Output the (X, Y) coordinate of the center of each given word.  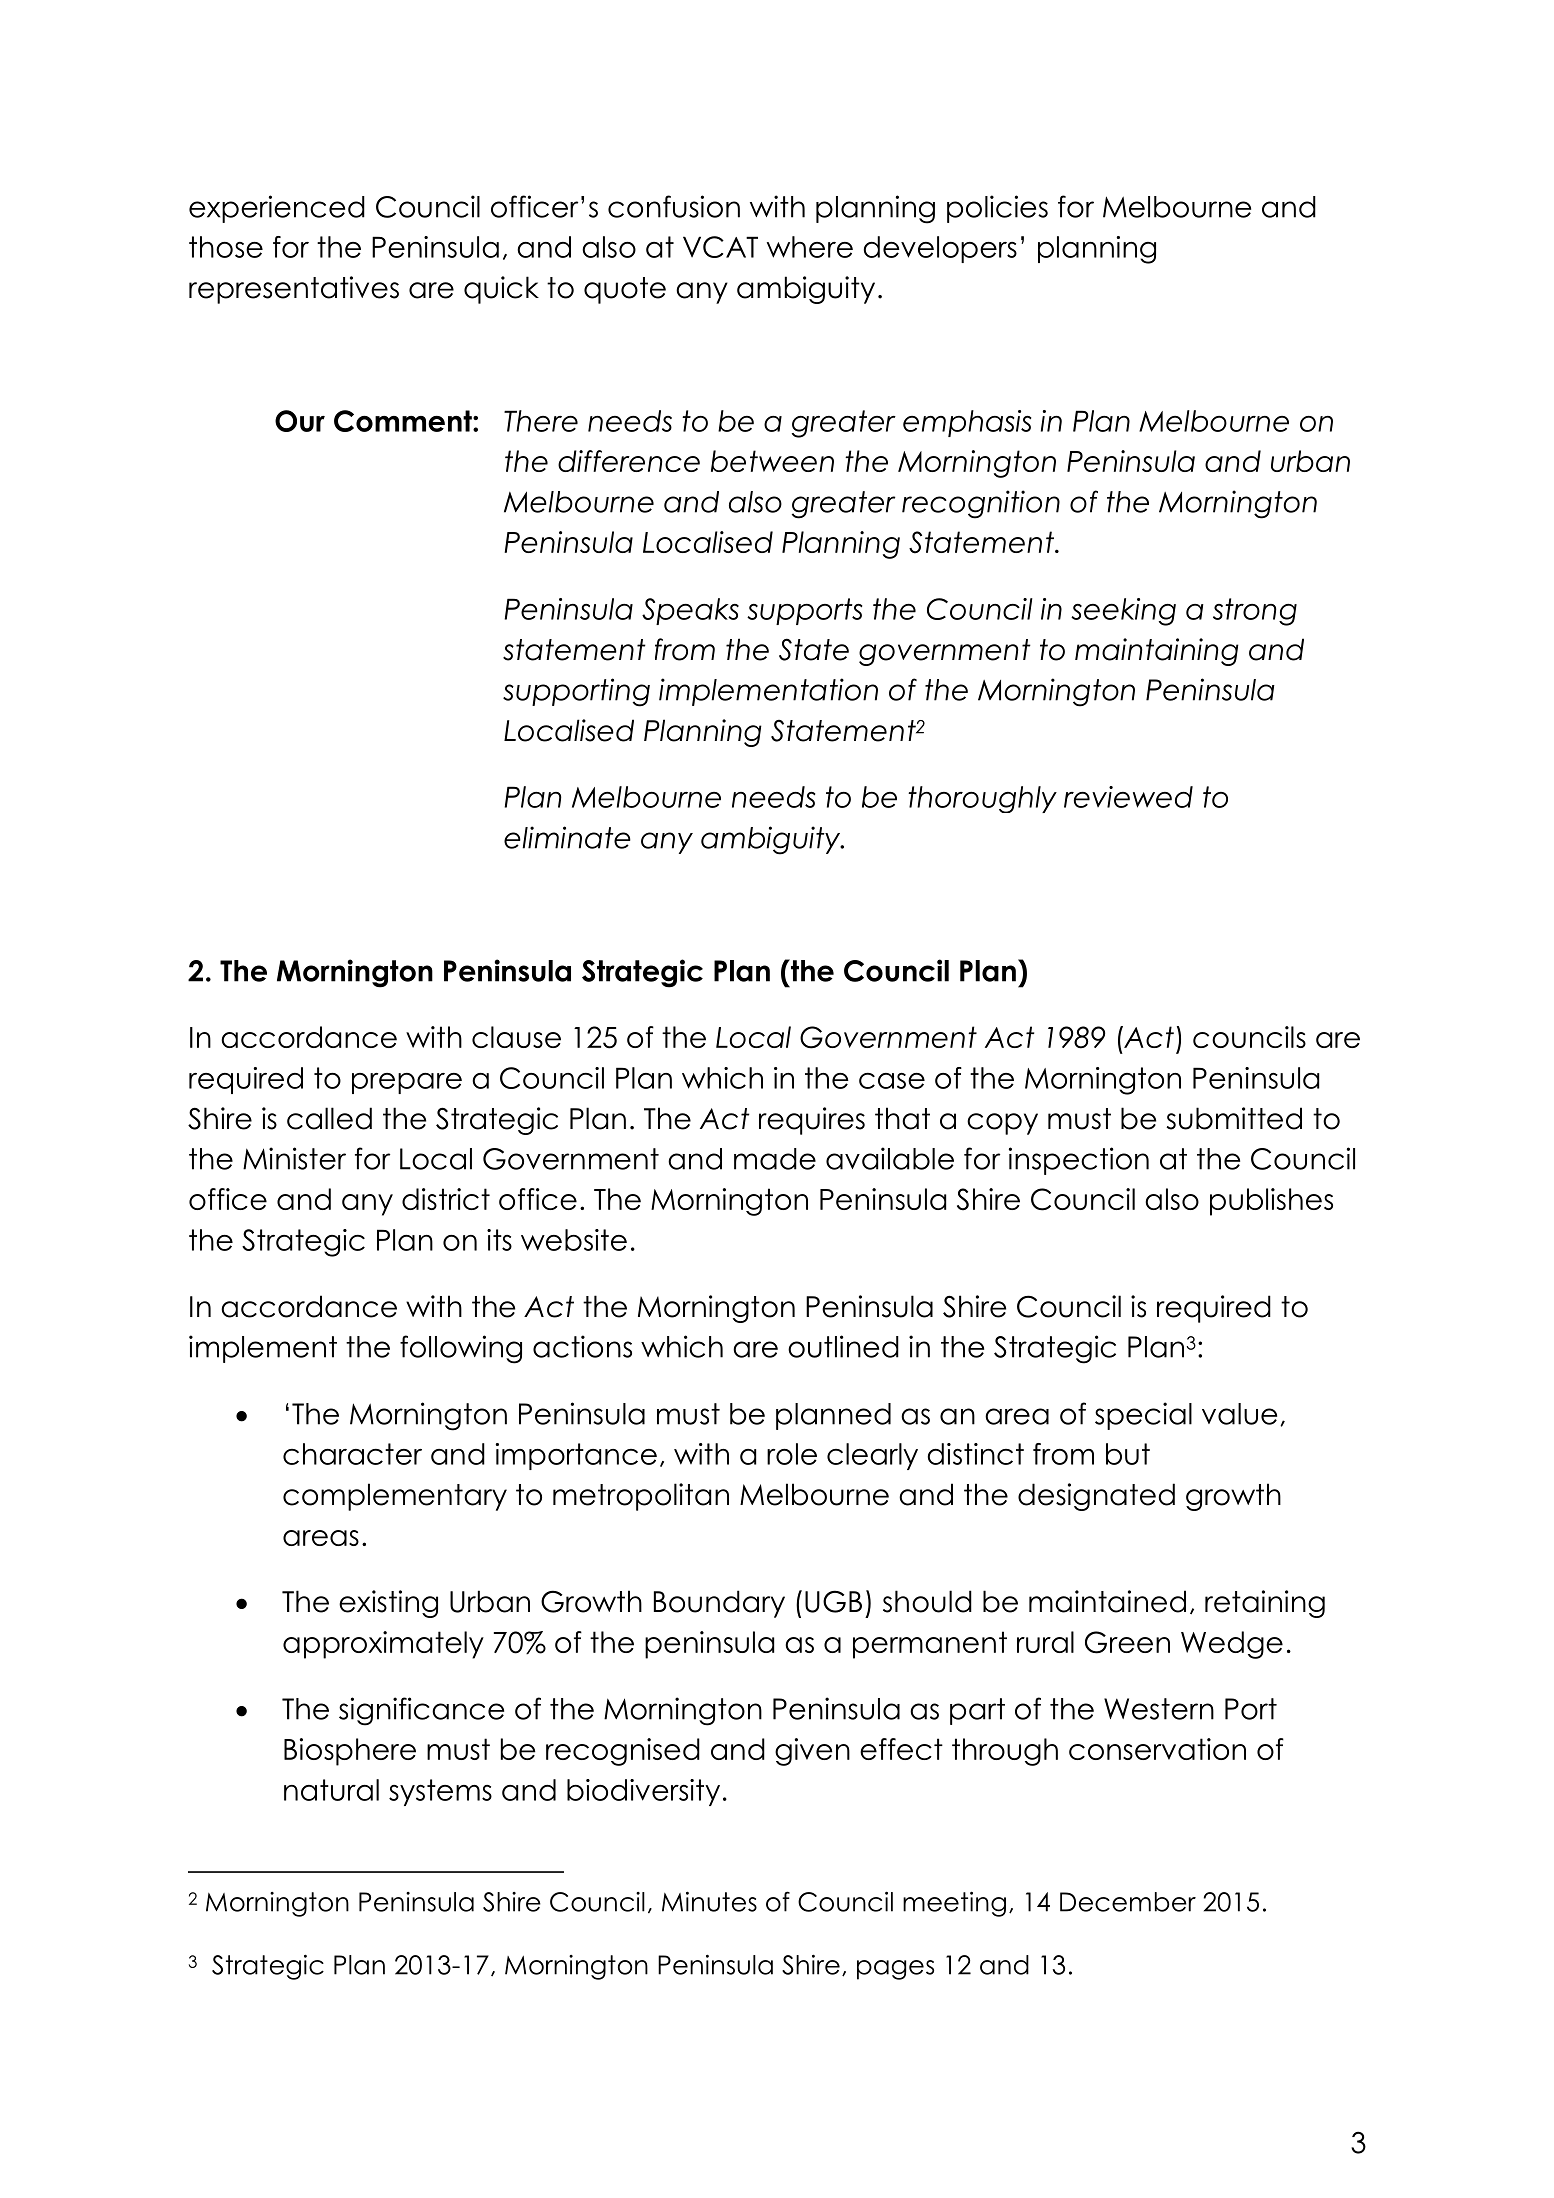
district (446, 1199)
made (775, 1159)
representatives (294, 290)
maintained (1107, 1601)
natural (331, 1790)
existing (388, 1604)
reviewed (1128, 797)
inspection (1079, 1161)
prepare (407, 1083)
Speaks (690, 611)
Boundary (719, 1604)
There (541, 421)
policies (997, 209)
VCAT (720, 247)
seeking (1123, 612)
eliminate (567, 837)
